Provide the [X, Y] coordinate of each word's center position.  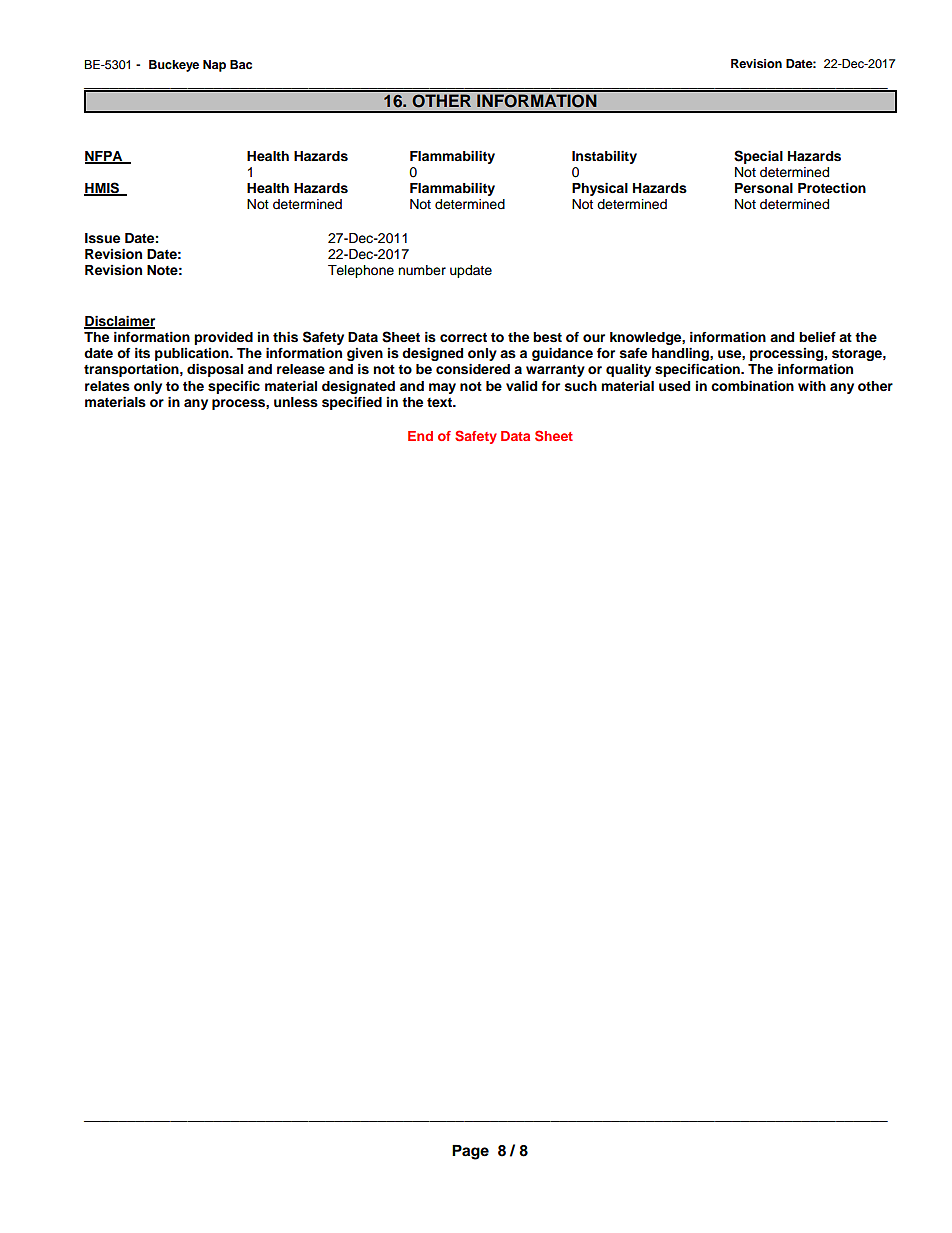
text [441, 402]
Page [470, 1152]
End [420, 436]
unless [296, 402]
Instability [604, 157]
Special [758, 157]
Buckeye [174, 66]
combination [752, 386]
